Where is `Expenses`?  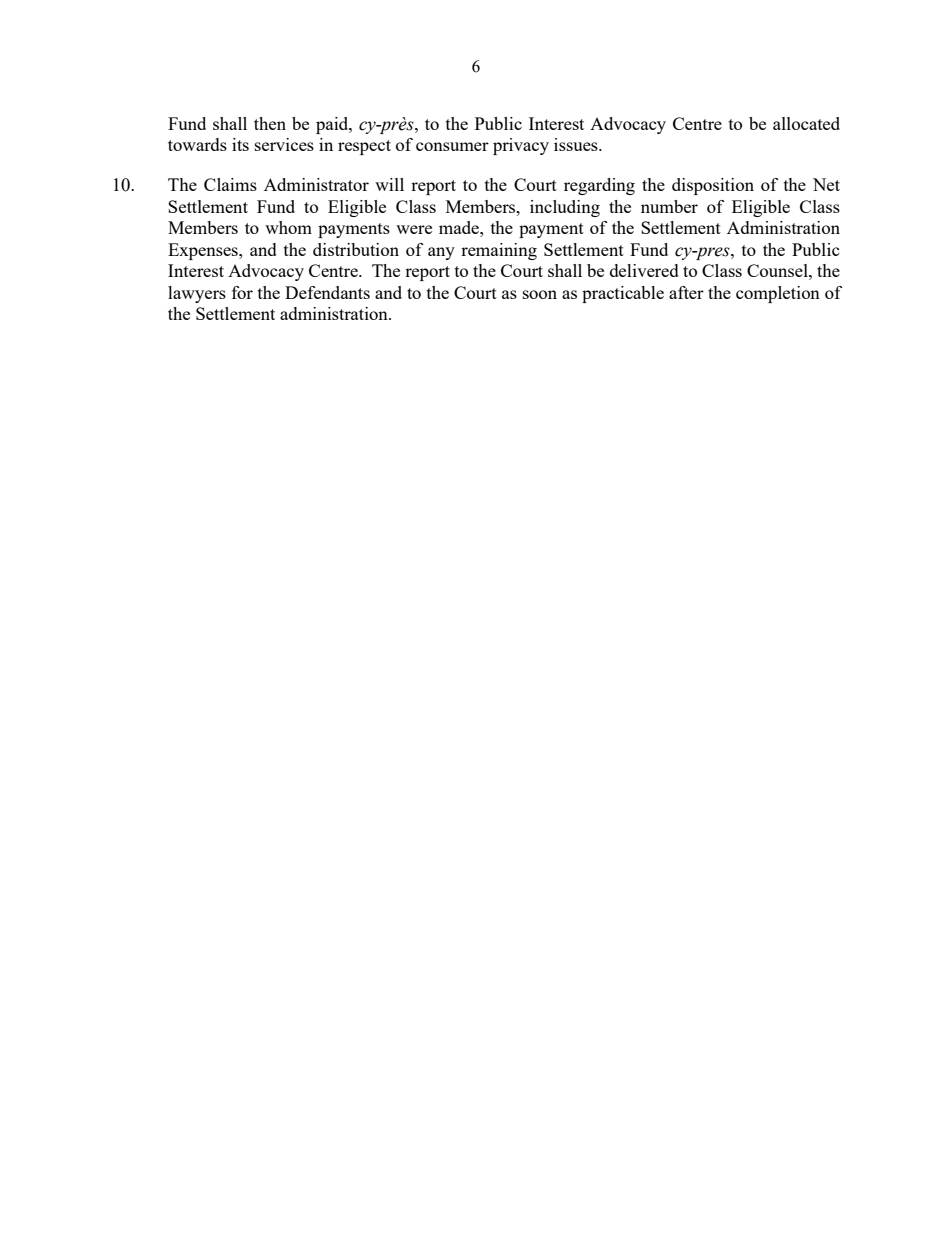
Expenses is located at coordinates (204, 251).
